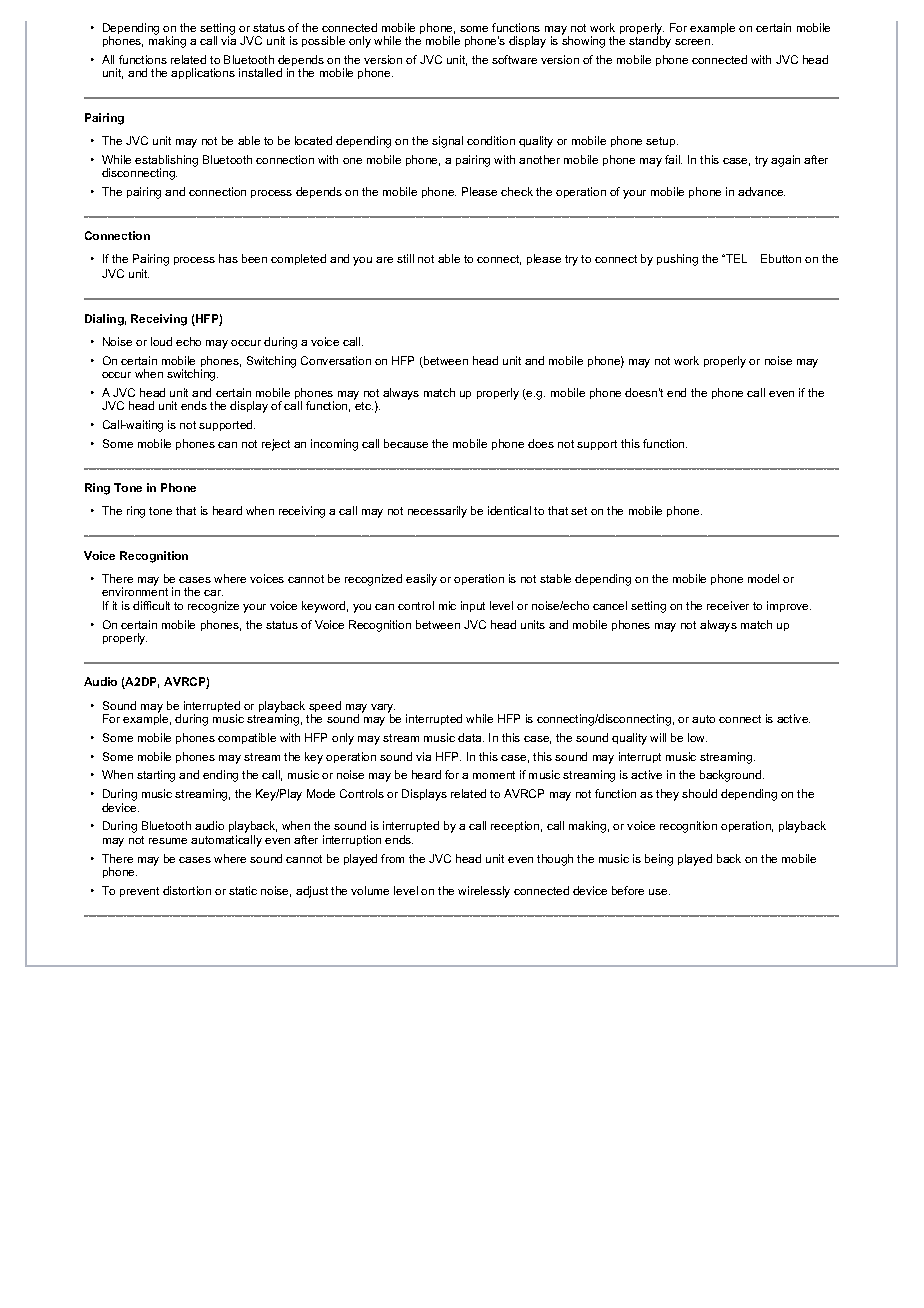 Image resolution: width=924 pixels, height=1308 pixels. Describe the element at coordinates (276, 445) in the screenshot. I see `reject` at that location.
